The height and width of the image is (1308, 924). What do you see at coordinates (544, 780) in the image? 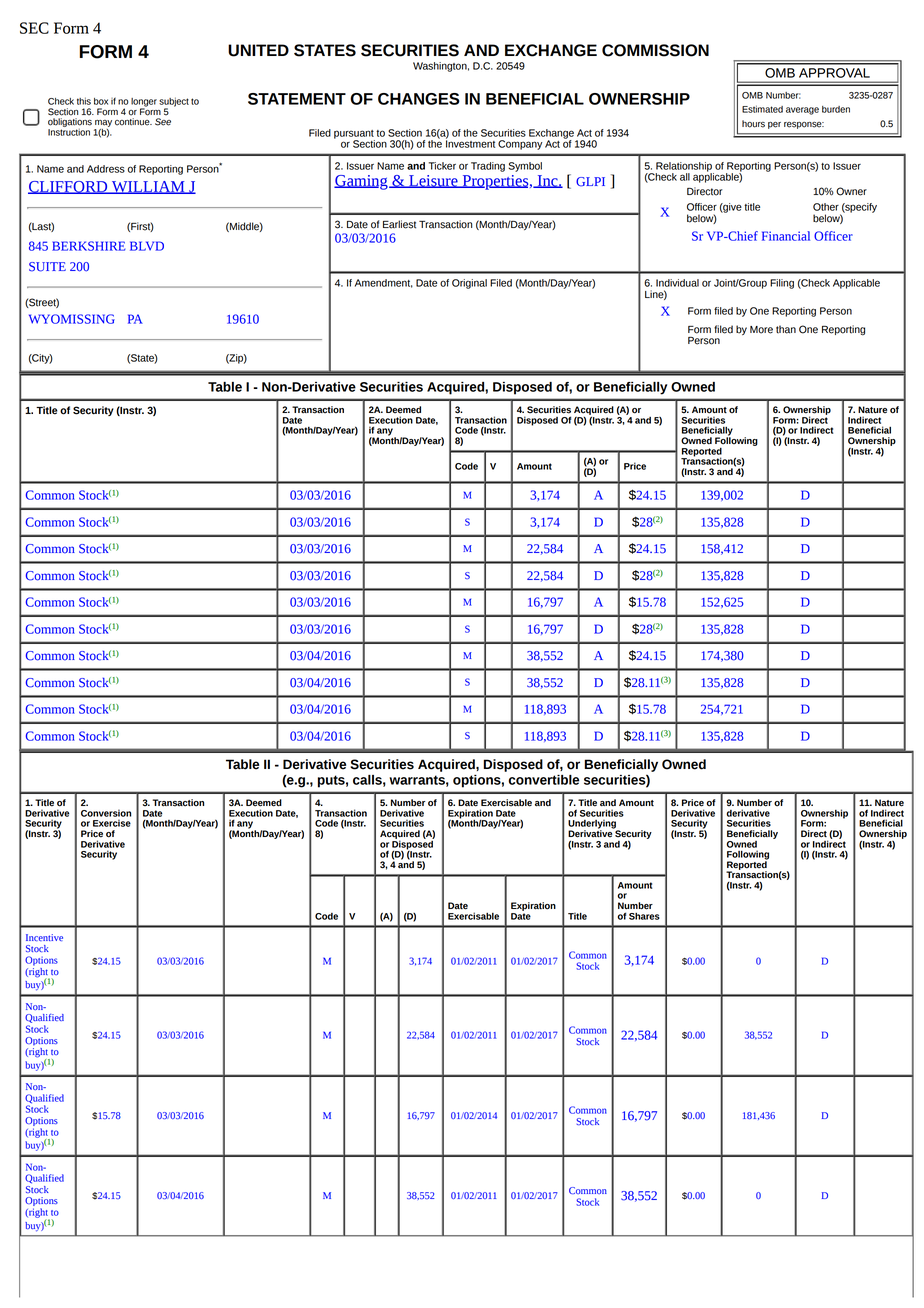
I see `convertible` at bounding box center [544, 780].
